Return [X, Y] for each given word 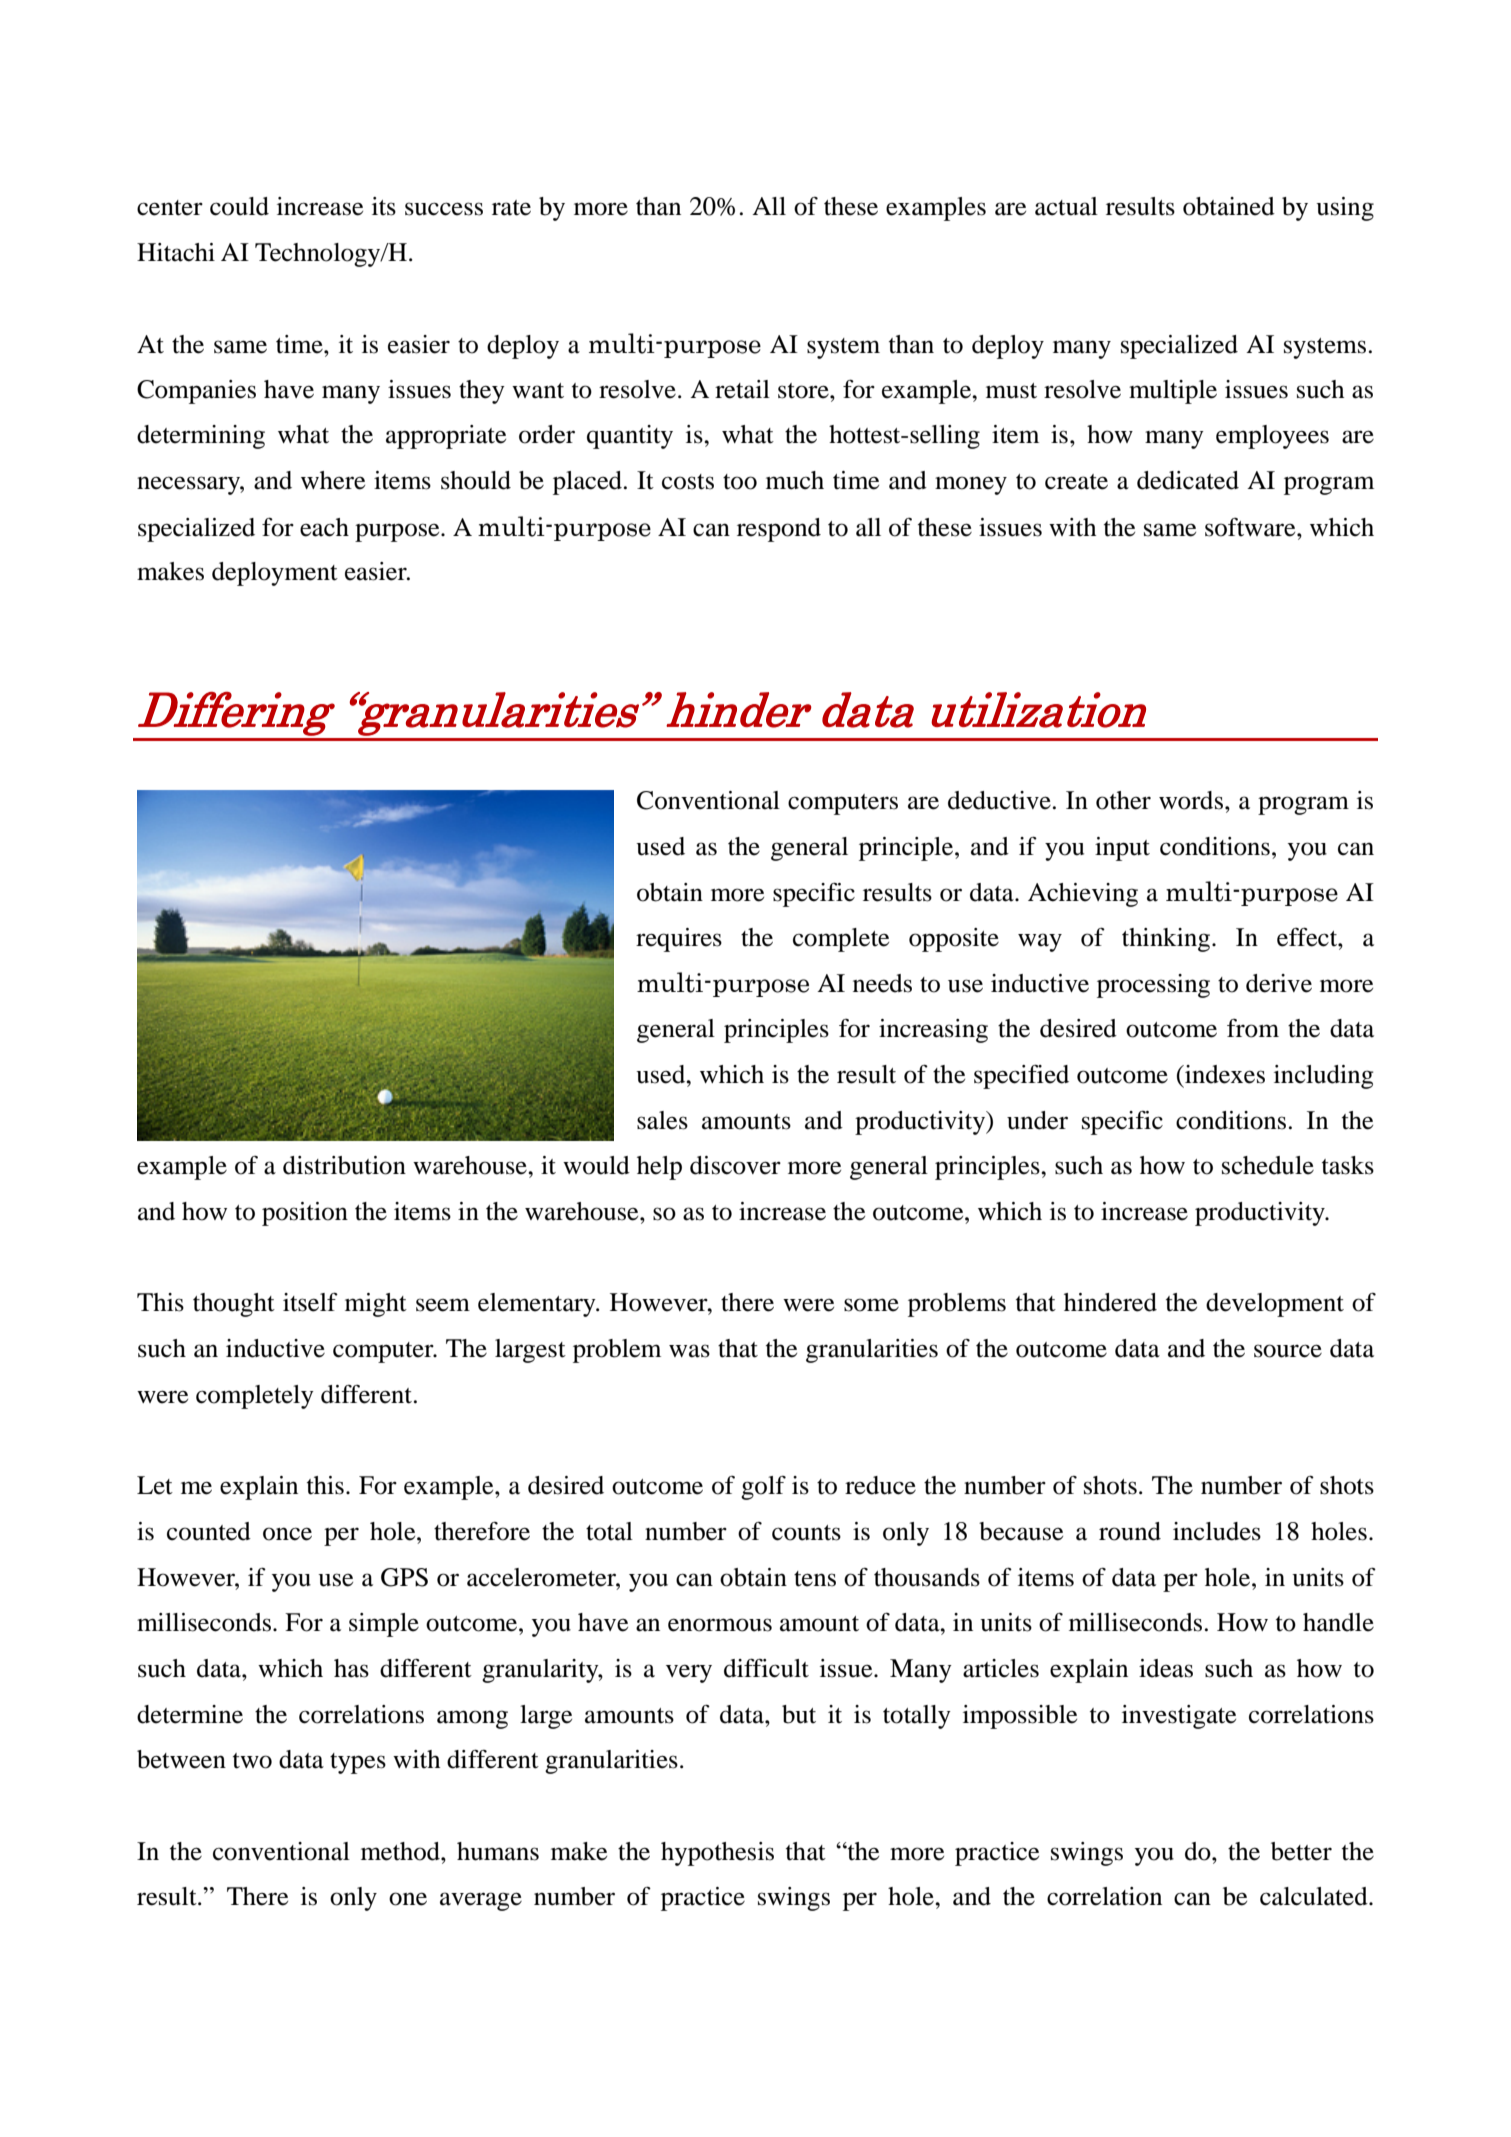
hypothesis [717, 1854]
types [358, 1763]
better [1301, 1851]
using [1345, 209]
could [239, 206]
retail [742, 389]
